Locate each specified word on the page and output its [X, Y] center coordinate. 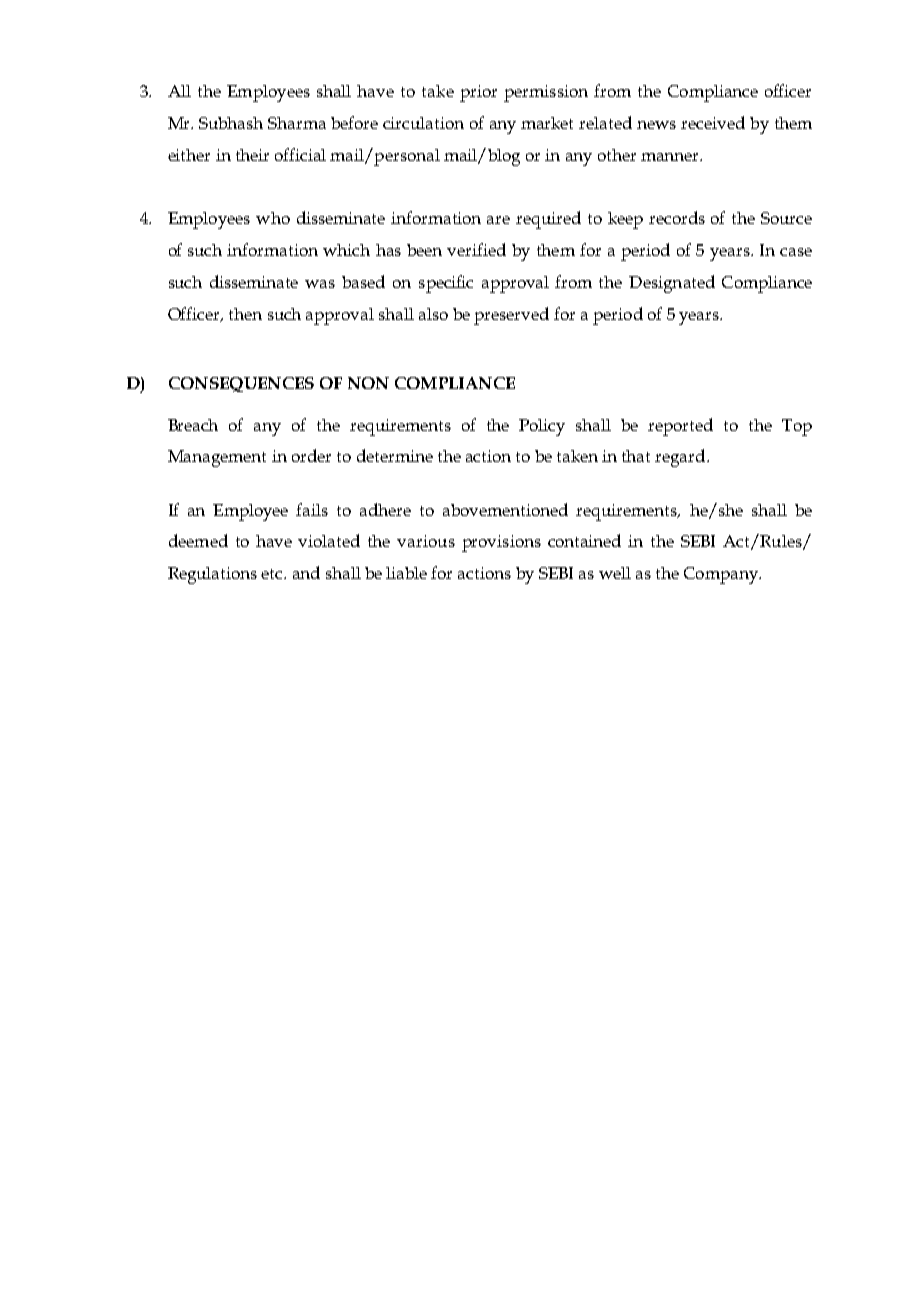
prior [478, 93]
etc [273, 574]
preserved [511, 316]
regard [681, 458]
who [273, 218]
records [677, 217]
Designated [672, 284]
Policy [542, 427]
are [498, 220]
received [713, 122]
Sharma [297, 123]
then [245, 314]
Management [217, 458]
